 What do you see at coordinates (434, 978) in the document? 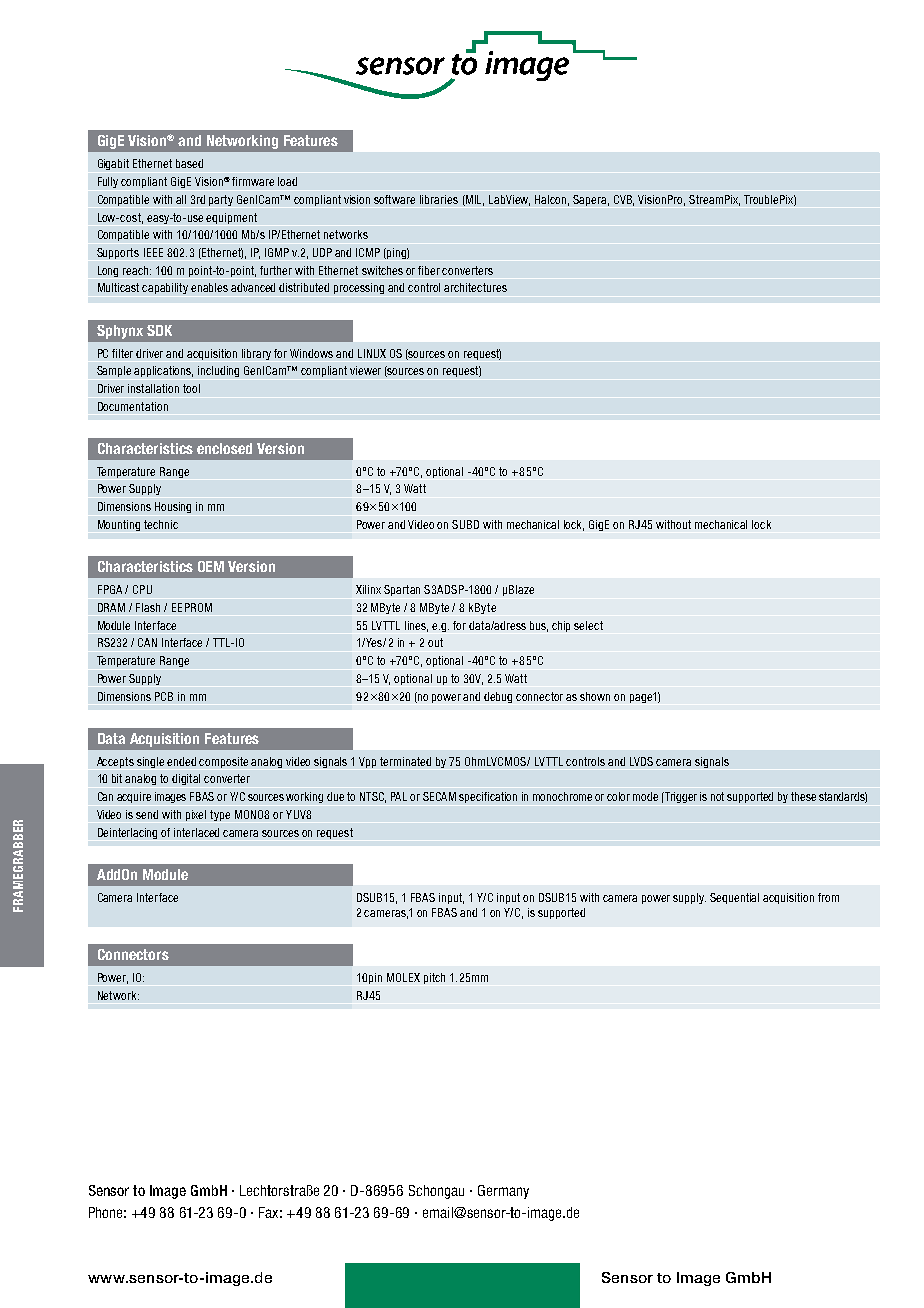
I see `pitch` at bounding box center [434, 978].
